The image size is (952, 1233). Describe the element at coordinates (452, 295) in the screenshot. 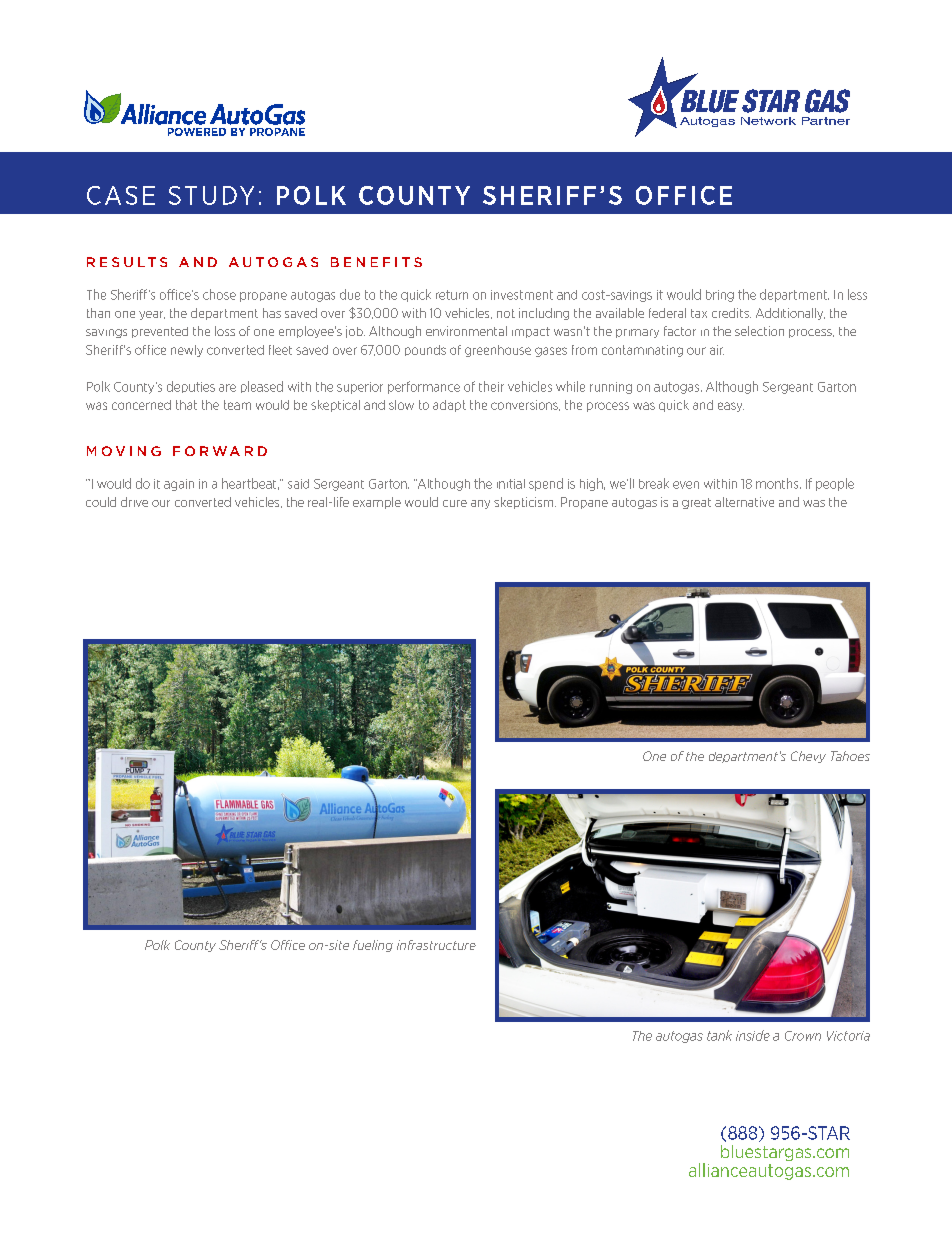

I see `return` at that location.
